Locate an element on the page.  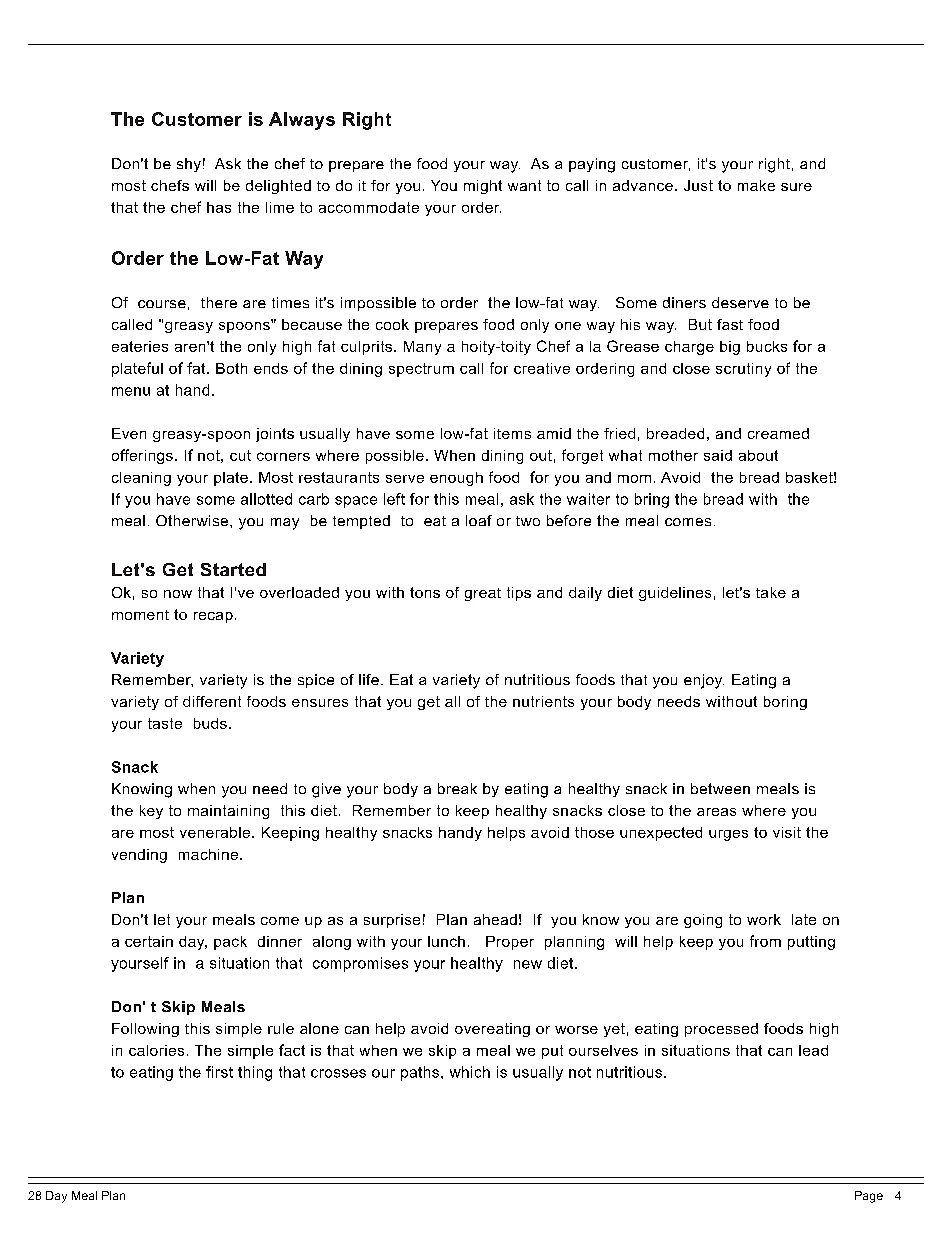
about is located at coordinates (758, 455).
